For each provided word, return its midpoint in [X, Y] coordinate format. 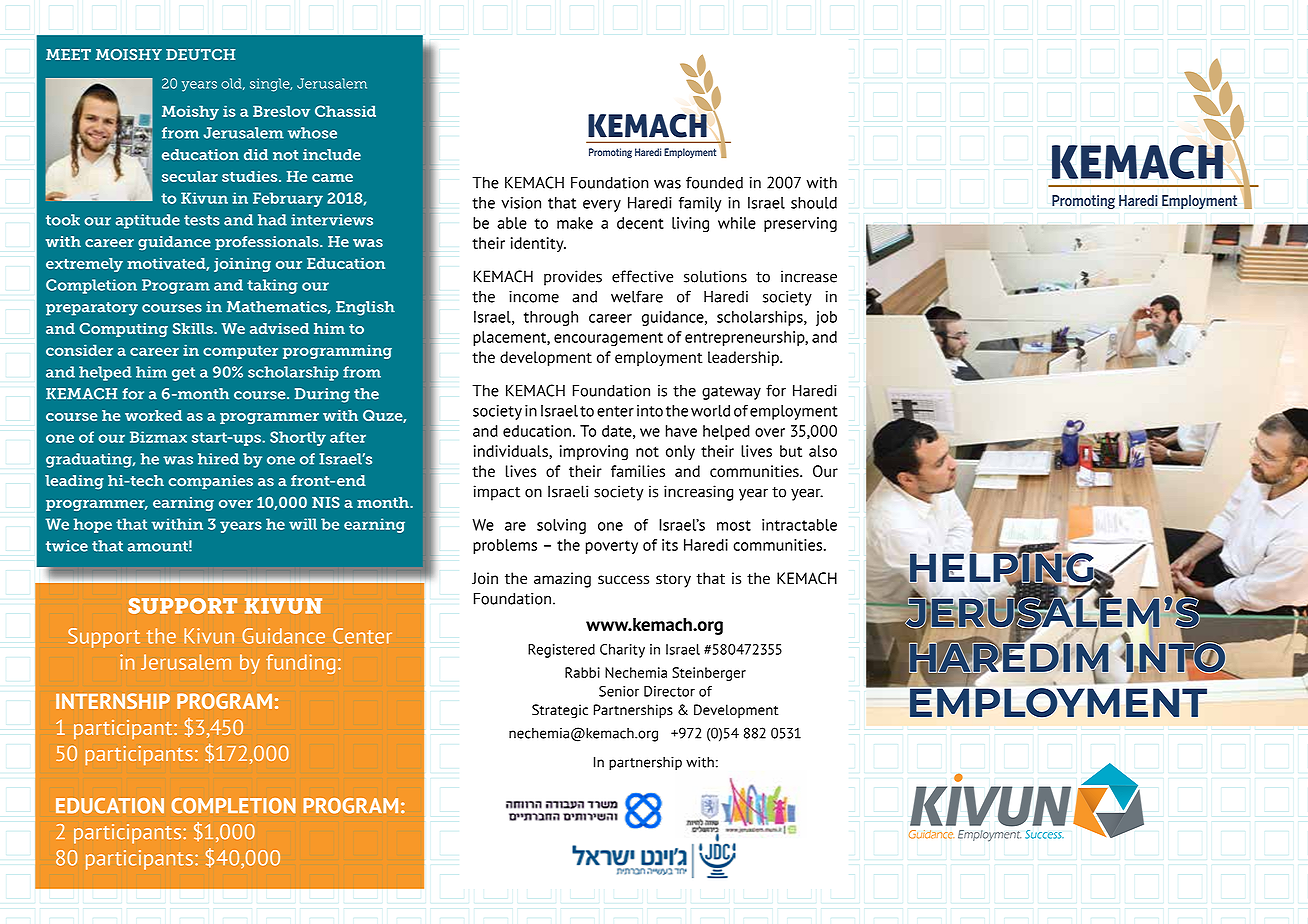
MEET [68, 54]
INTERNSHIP [113, 701]
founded [714, 182]
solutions [715, 276]
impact [497, 493]
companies [210, 482]
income [534, 296]
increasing [698, 493]
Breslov [281, 111]
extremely [84, 265]
